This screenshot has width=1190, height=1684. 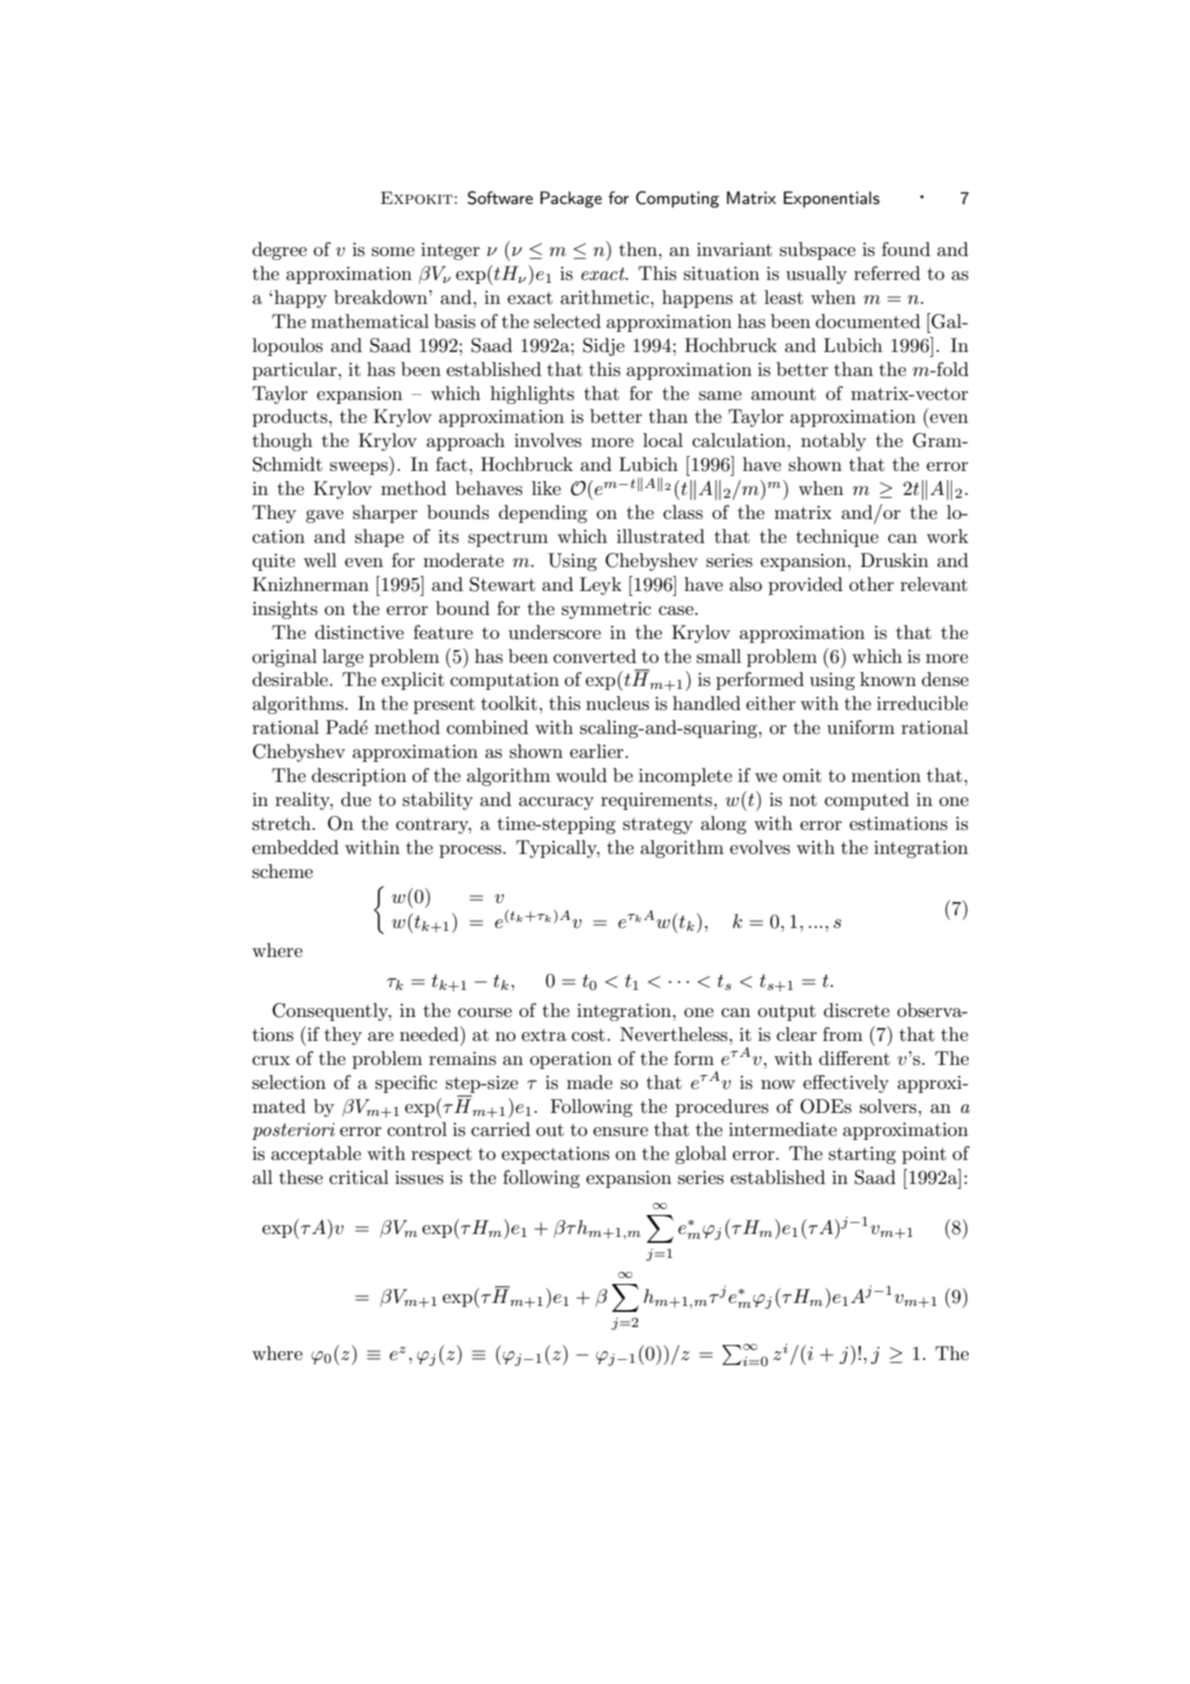 I want to click on then, so click(x=639, y=249).
